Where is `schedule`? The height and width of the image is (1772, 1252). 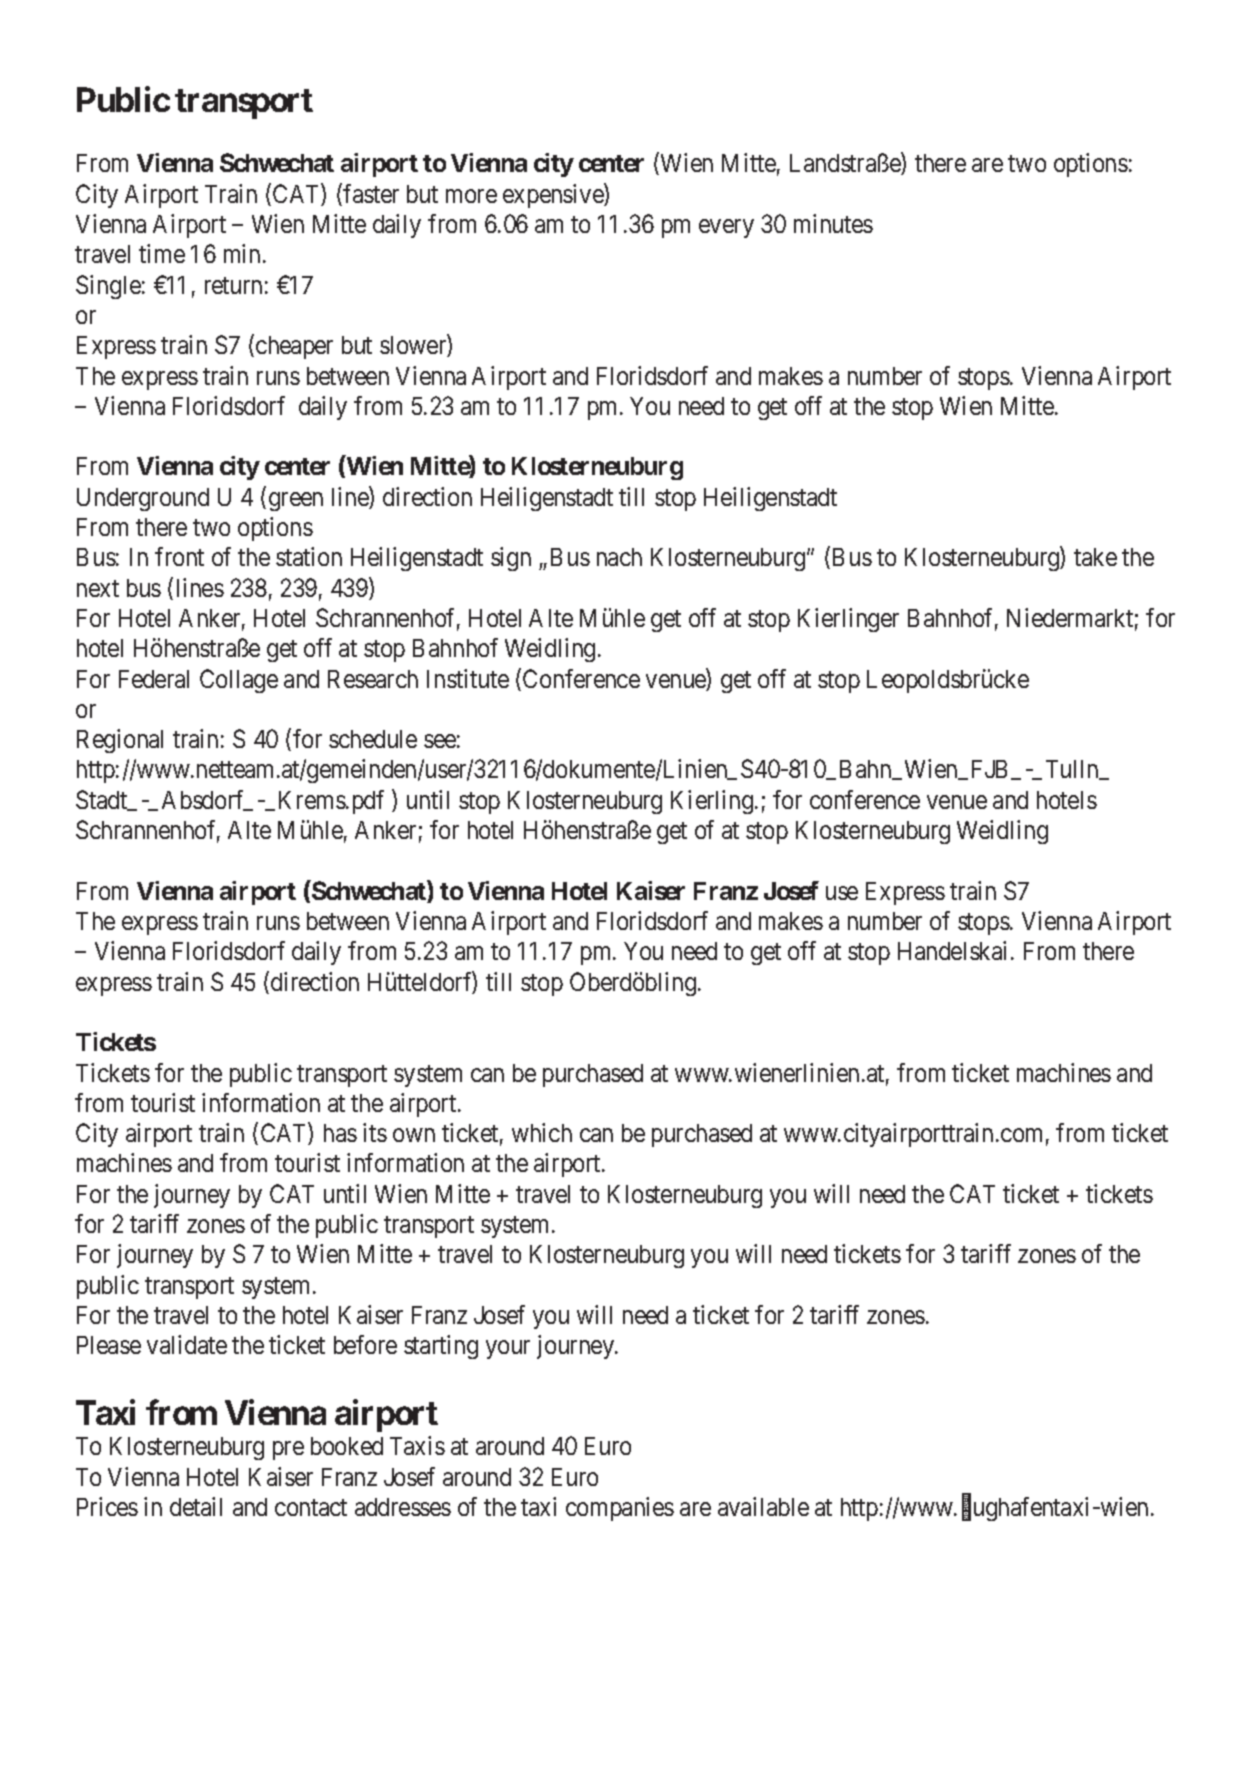 schedule is located at coordinates (373, 739).
